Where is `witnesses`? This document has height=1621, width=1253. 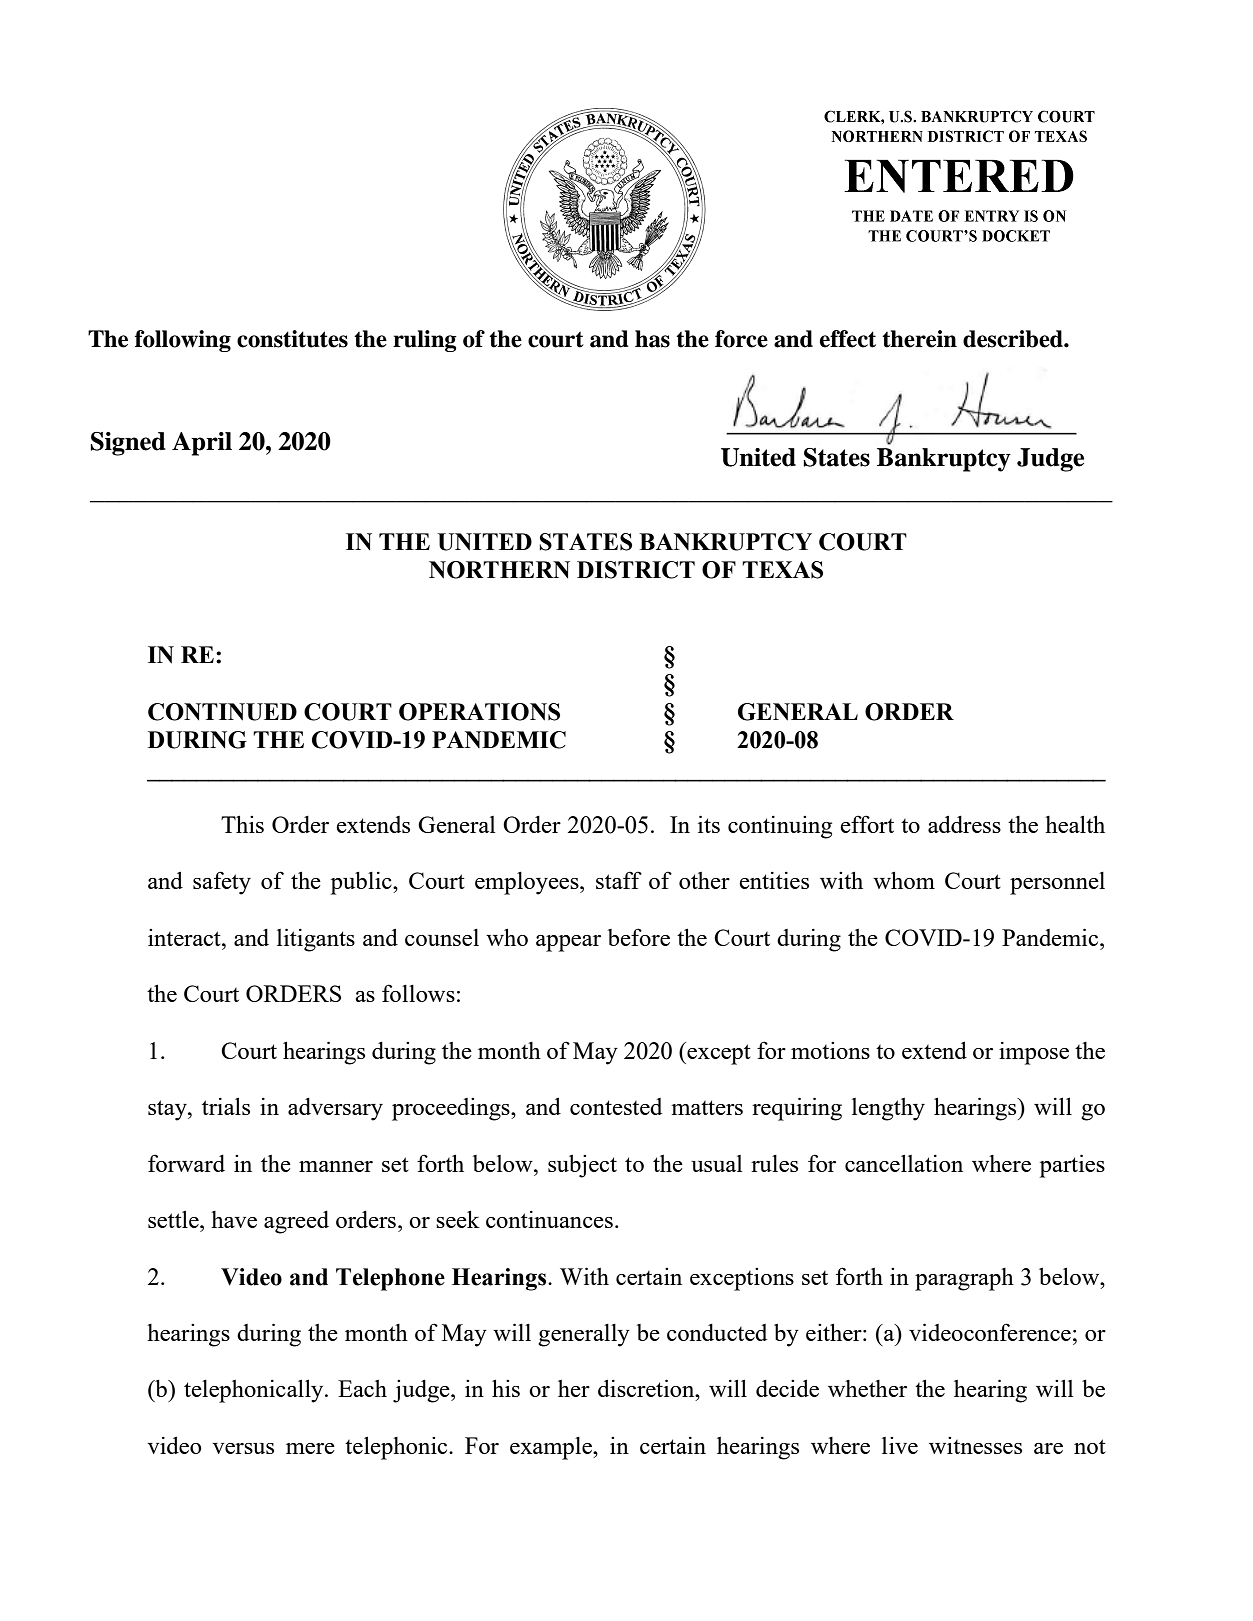 witnesses is located at coordinates (975, 1445).
